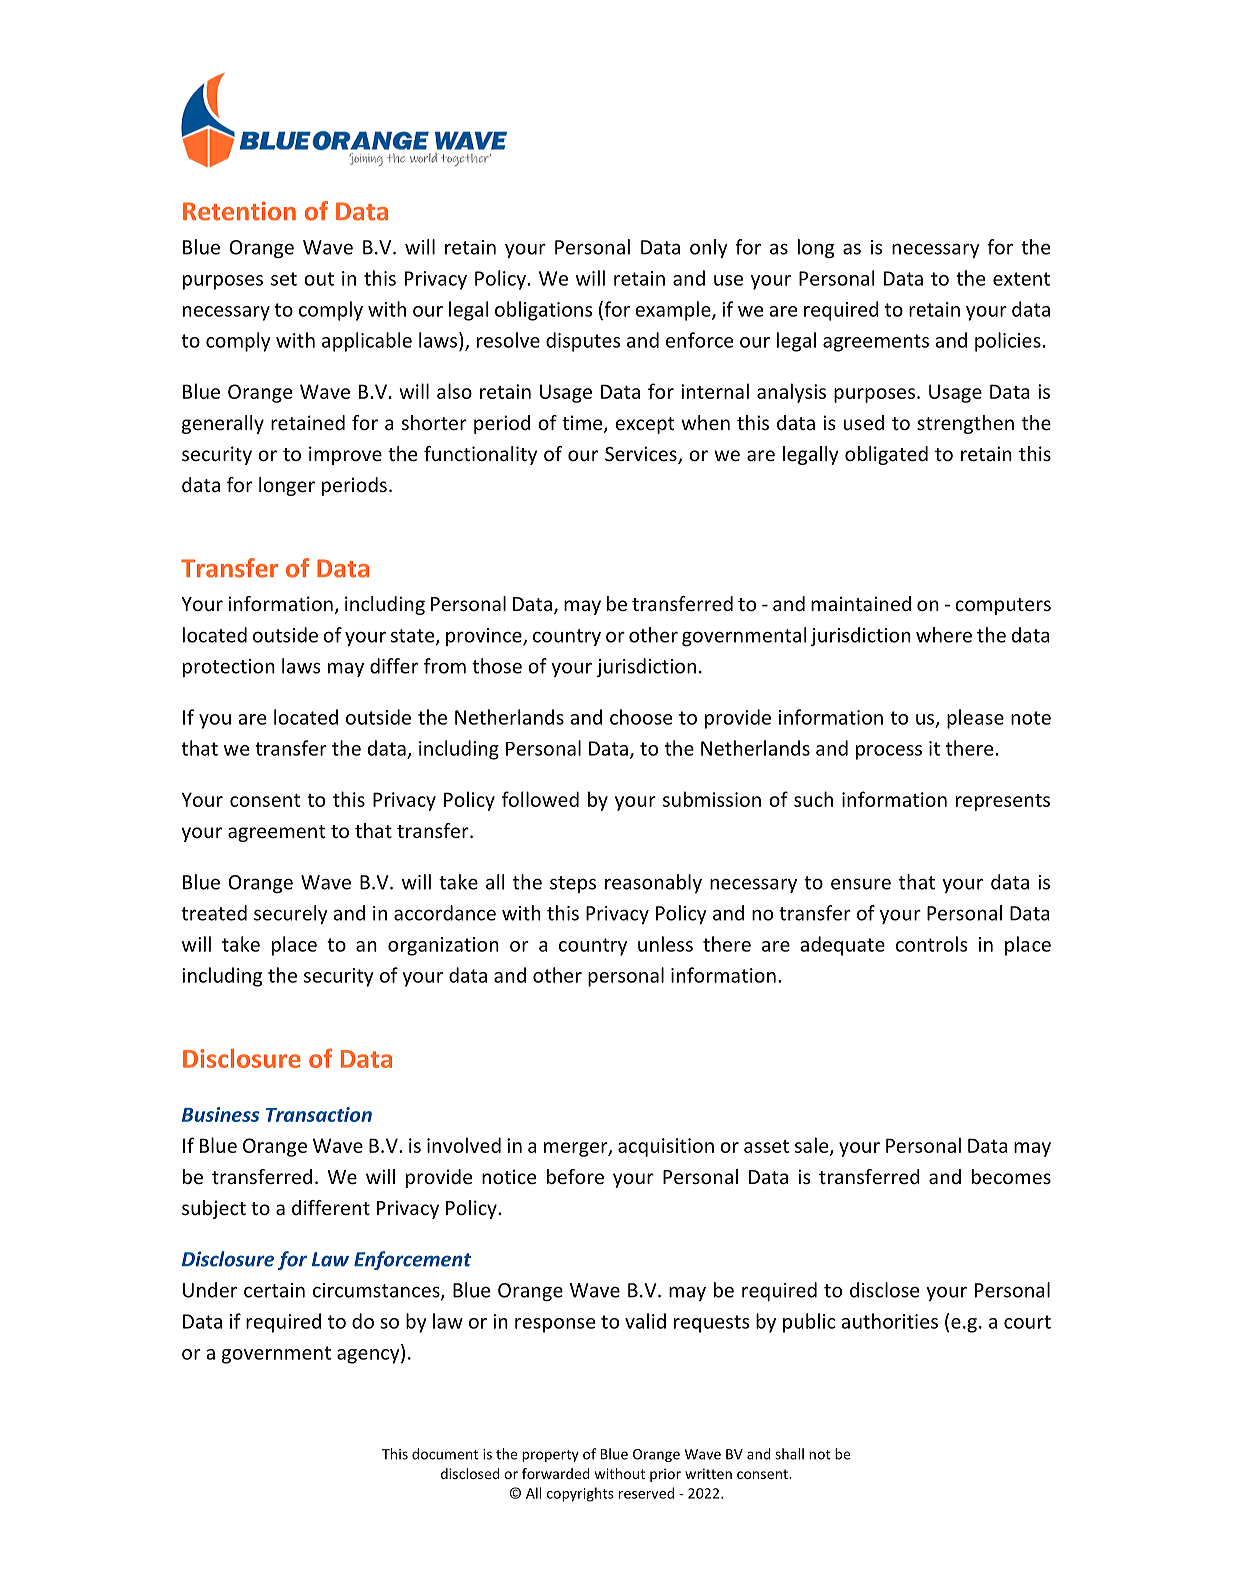 The image size is (1233, 1595). What do you see at coordinates (944, 635) in the image?
I see `where` at bounding box center [944, 635].
